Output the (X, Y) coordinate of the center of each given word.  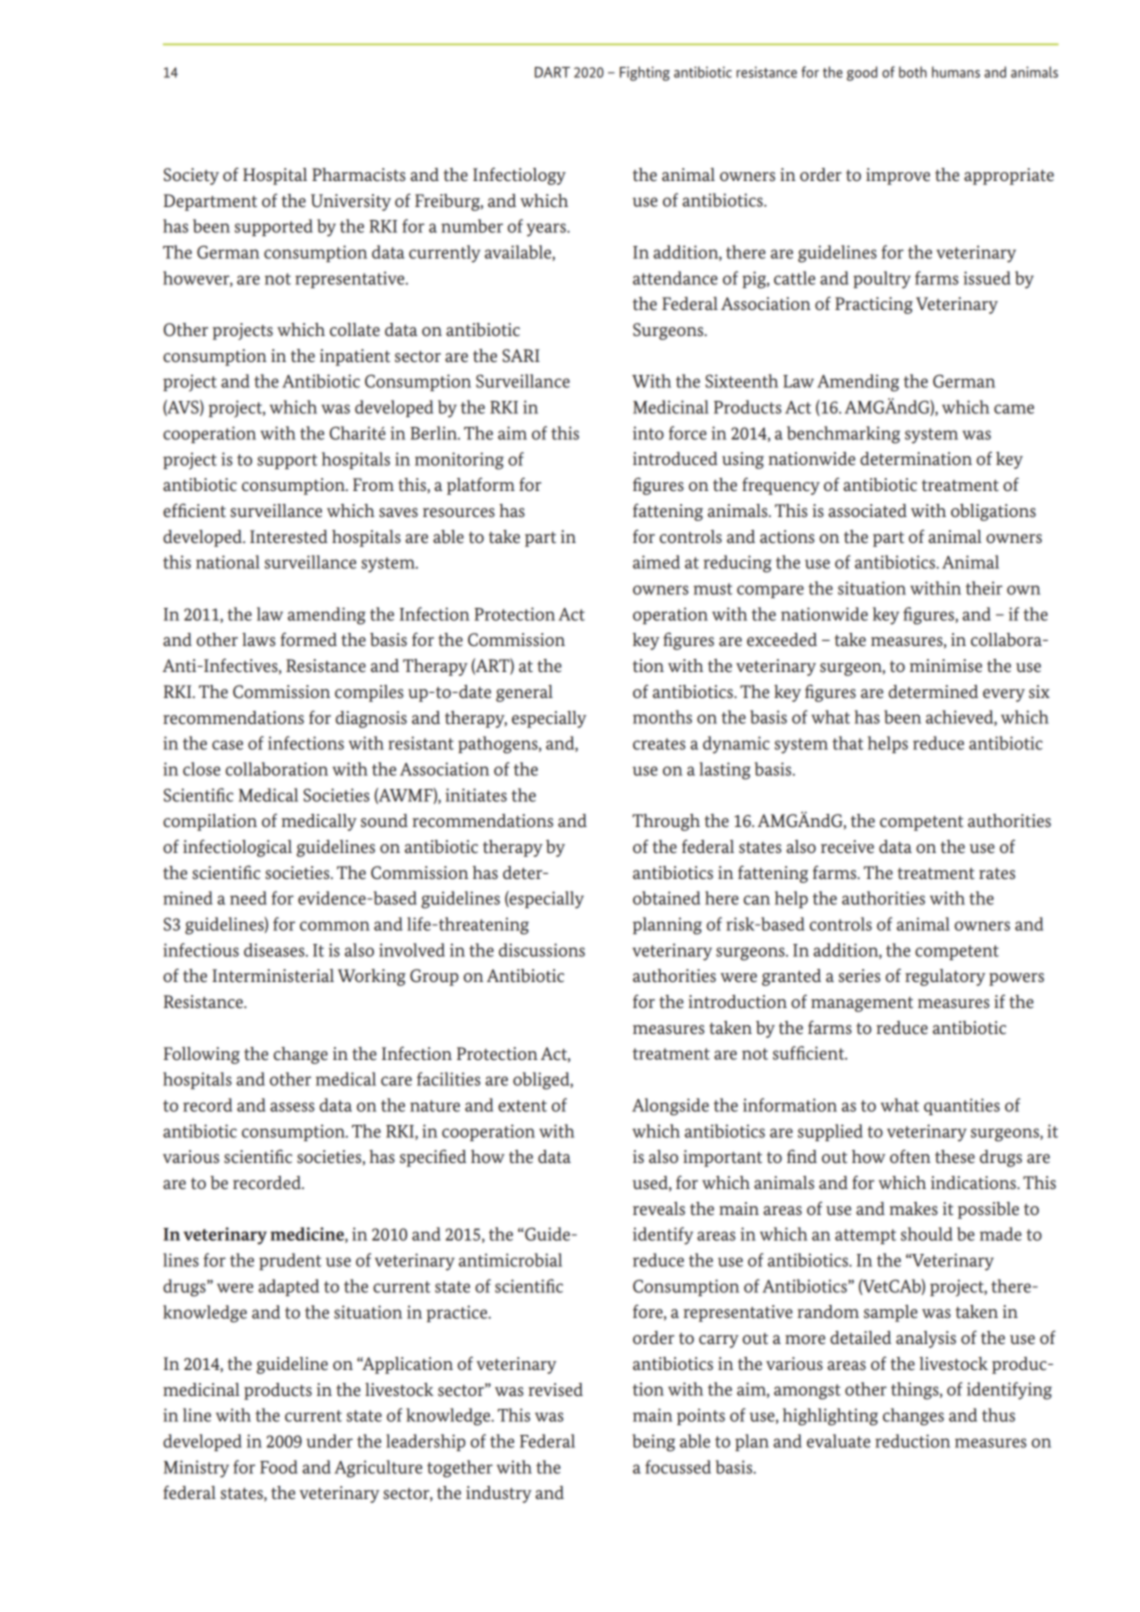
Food (279, 1467)
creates (659, 744)
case (227, 745)
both (913, 72)
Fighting (645, 73)
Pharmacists (359, 174)
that (847, 743)
